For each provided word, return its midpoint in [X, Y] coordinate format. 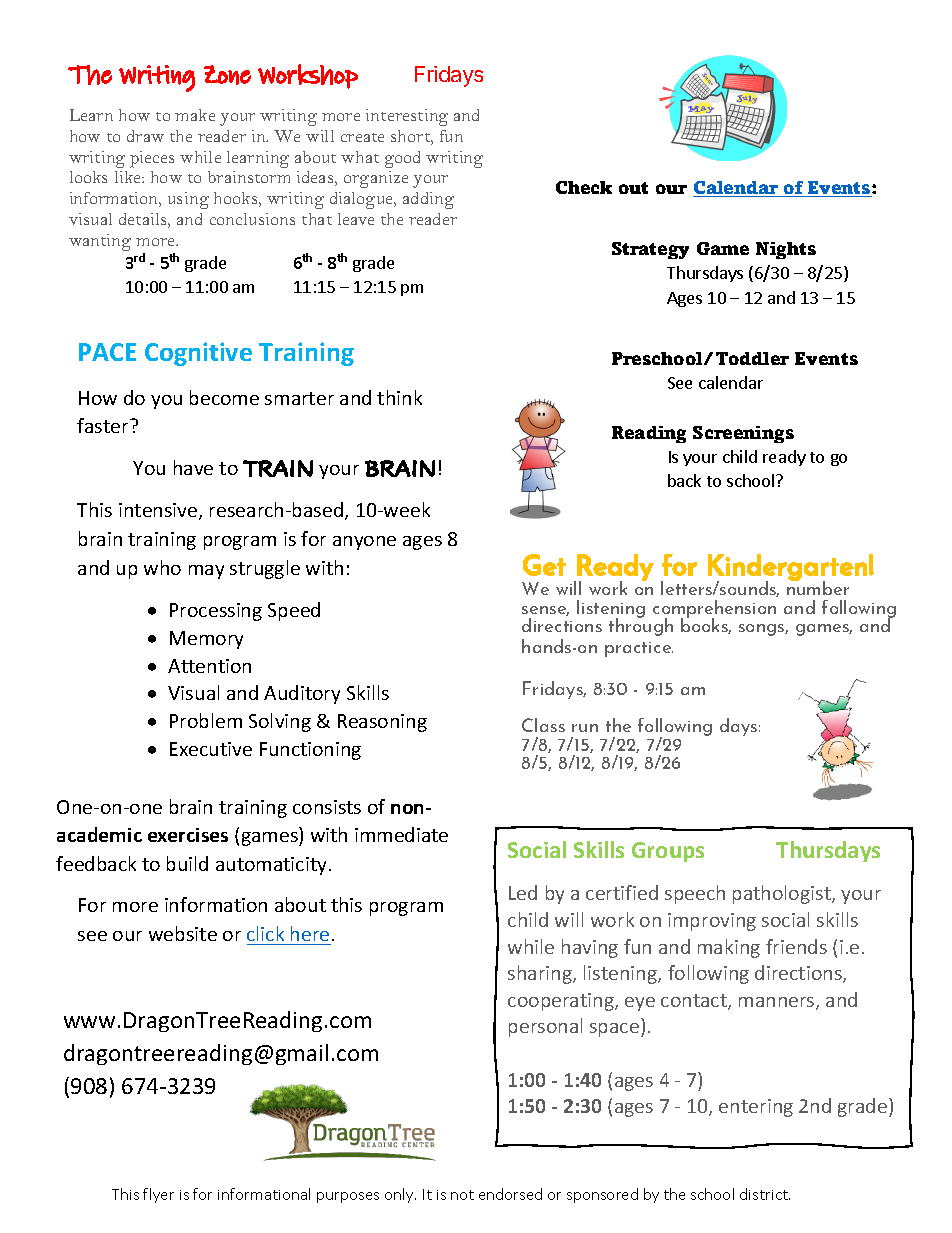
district [765, 1194]
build [187, 863]
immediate [401, 834]
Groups [668, 852]
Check [584, 187]
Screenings [743, 434]
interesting [407, 117]
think [399, 397]
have [193, 467]
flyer [158, 1195]
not [462, 1195]
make [195, 115]
